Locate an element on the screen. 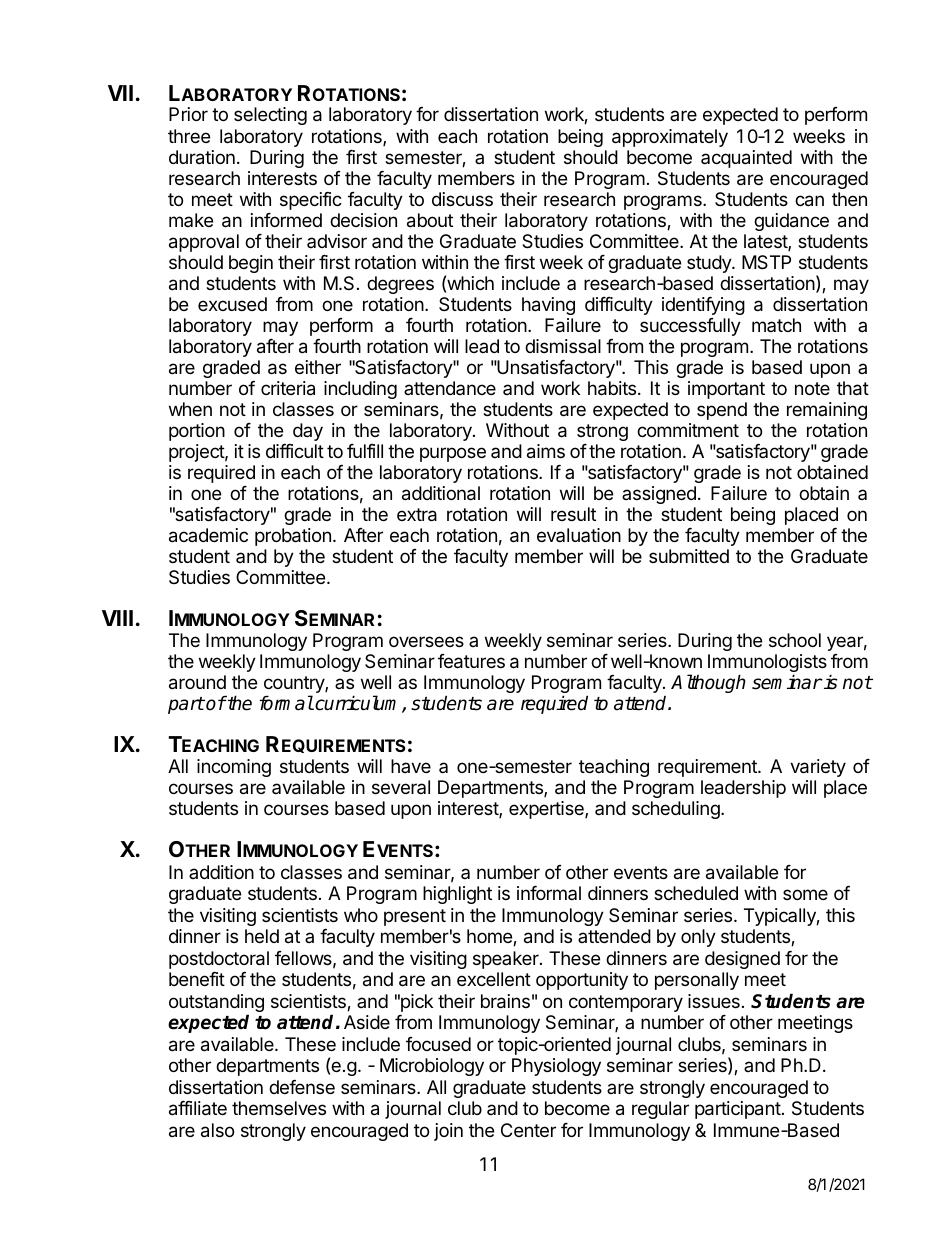 The image size is (952, 1233). some is located at coordinates (805, 894).
